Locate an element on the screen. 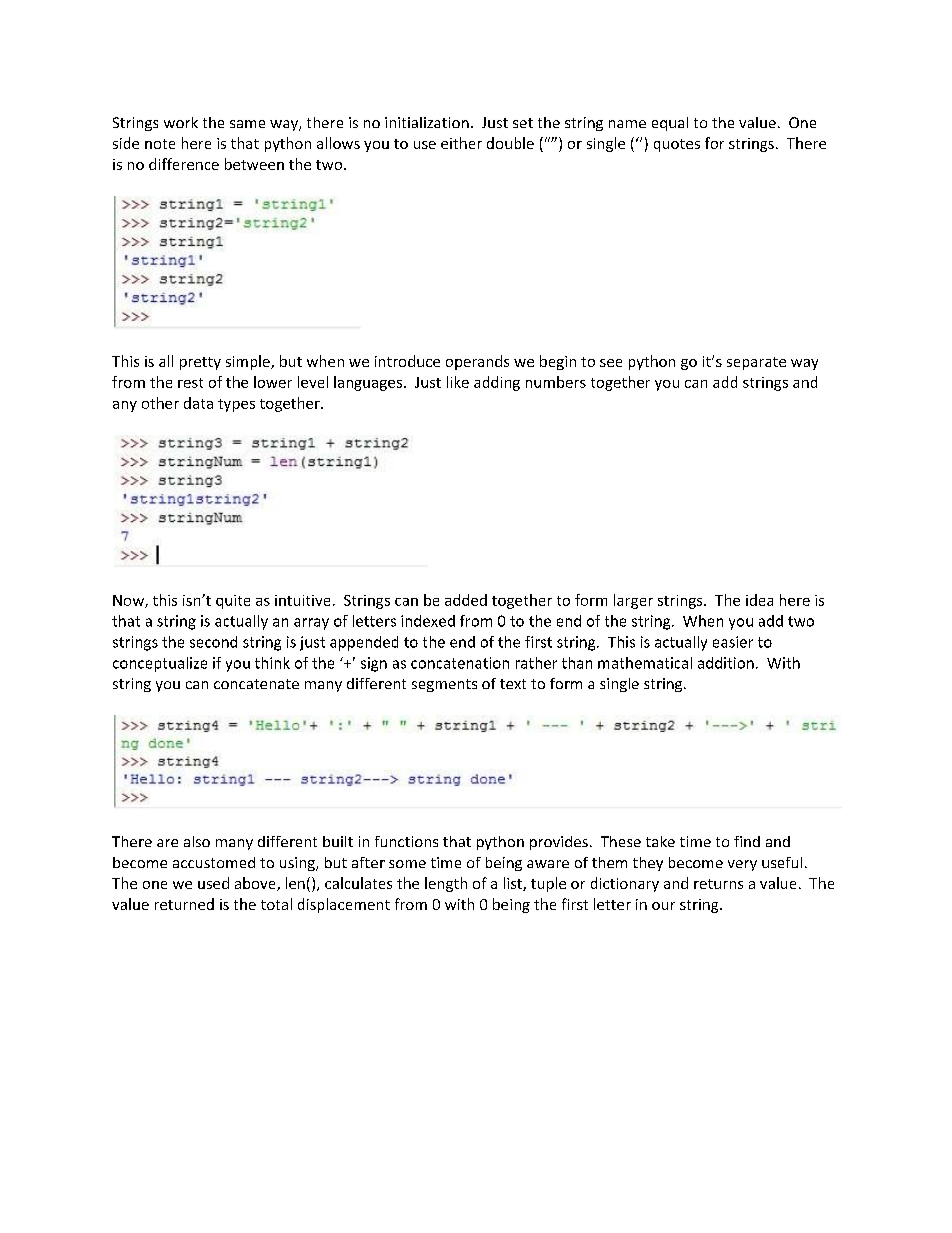 The image size is (952, 1233). length is located at coordinates (446, 884).
